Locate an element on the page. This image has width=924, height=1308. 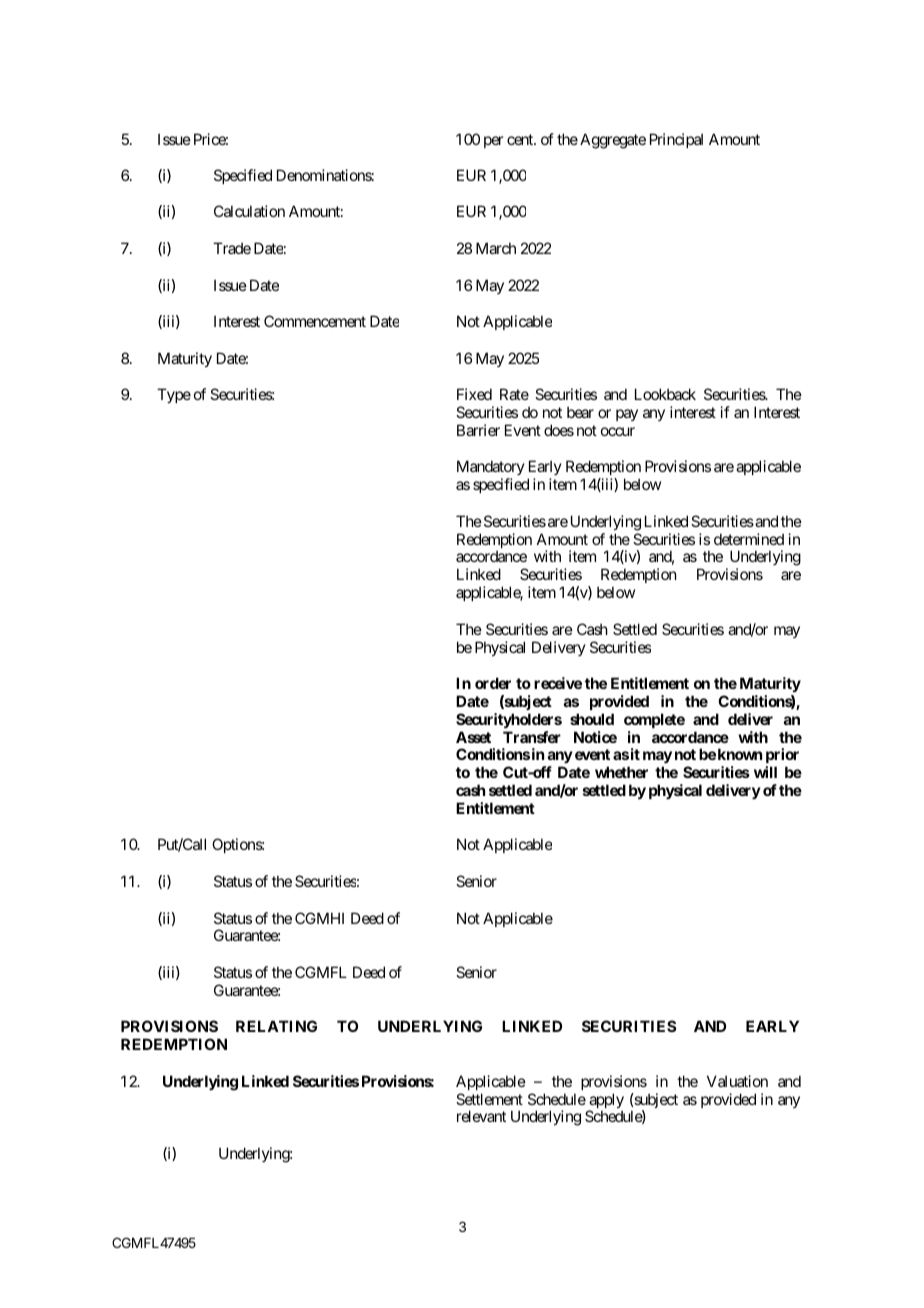
receive is located at coordinates (558, 683).
